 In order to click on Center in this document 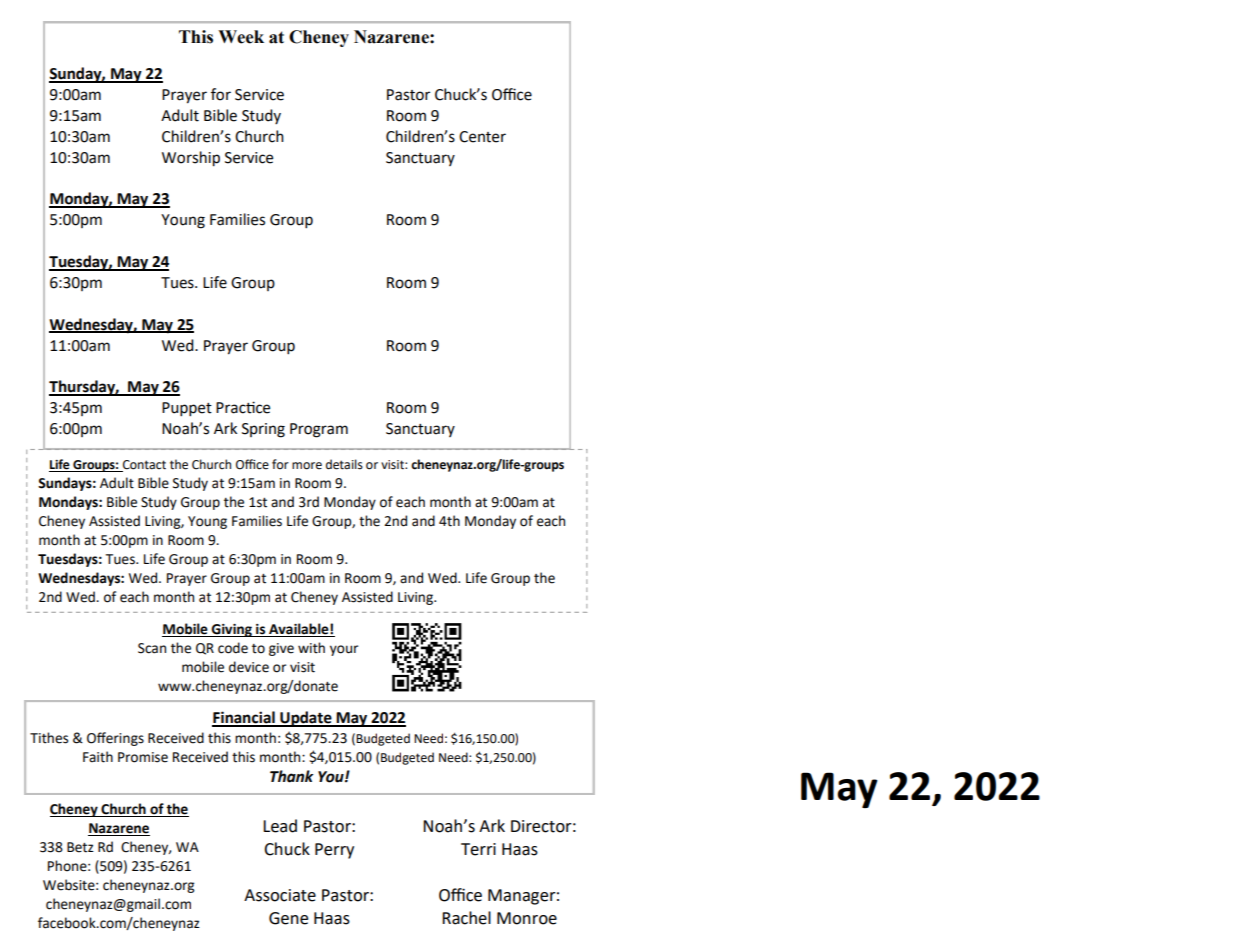, I will do `click(482, 137)`.
